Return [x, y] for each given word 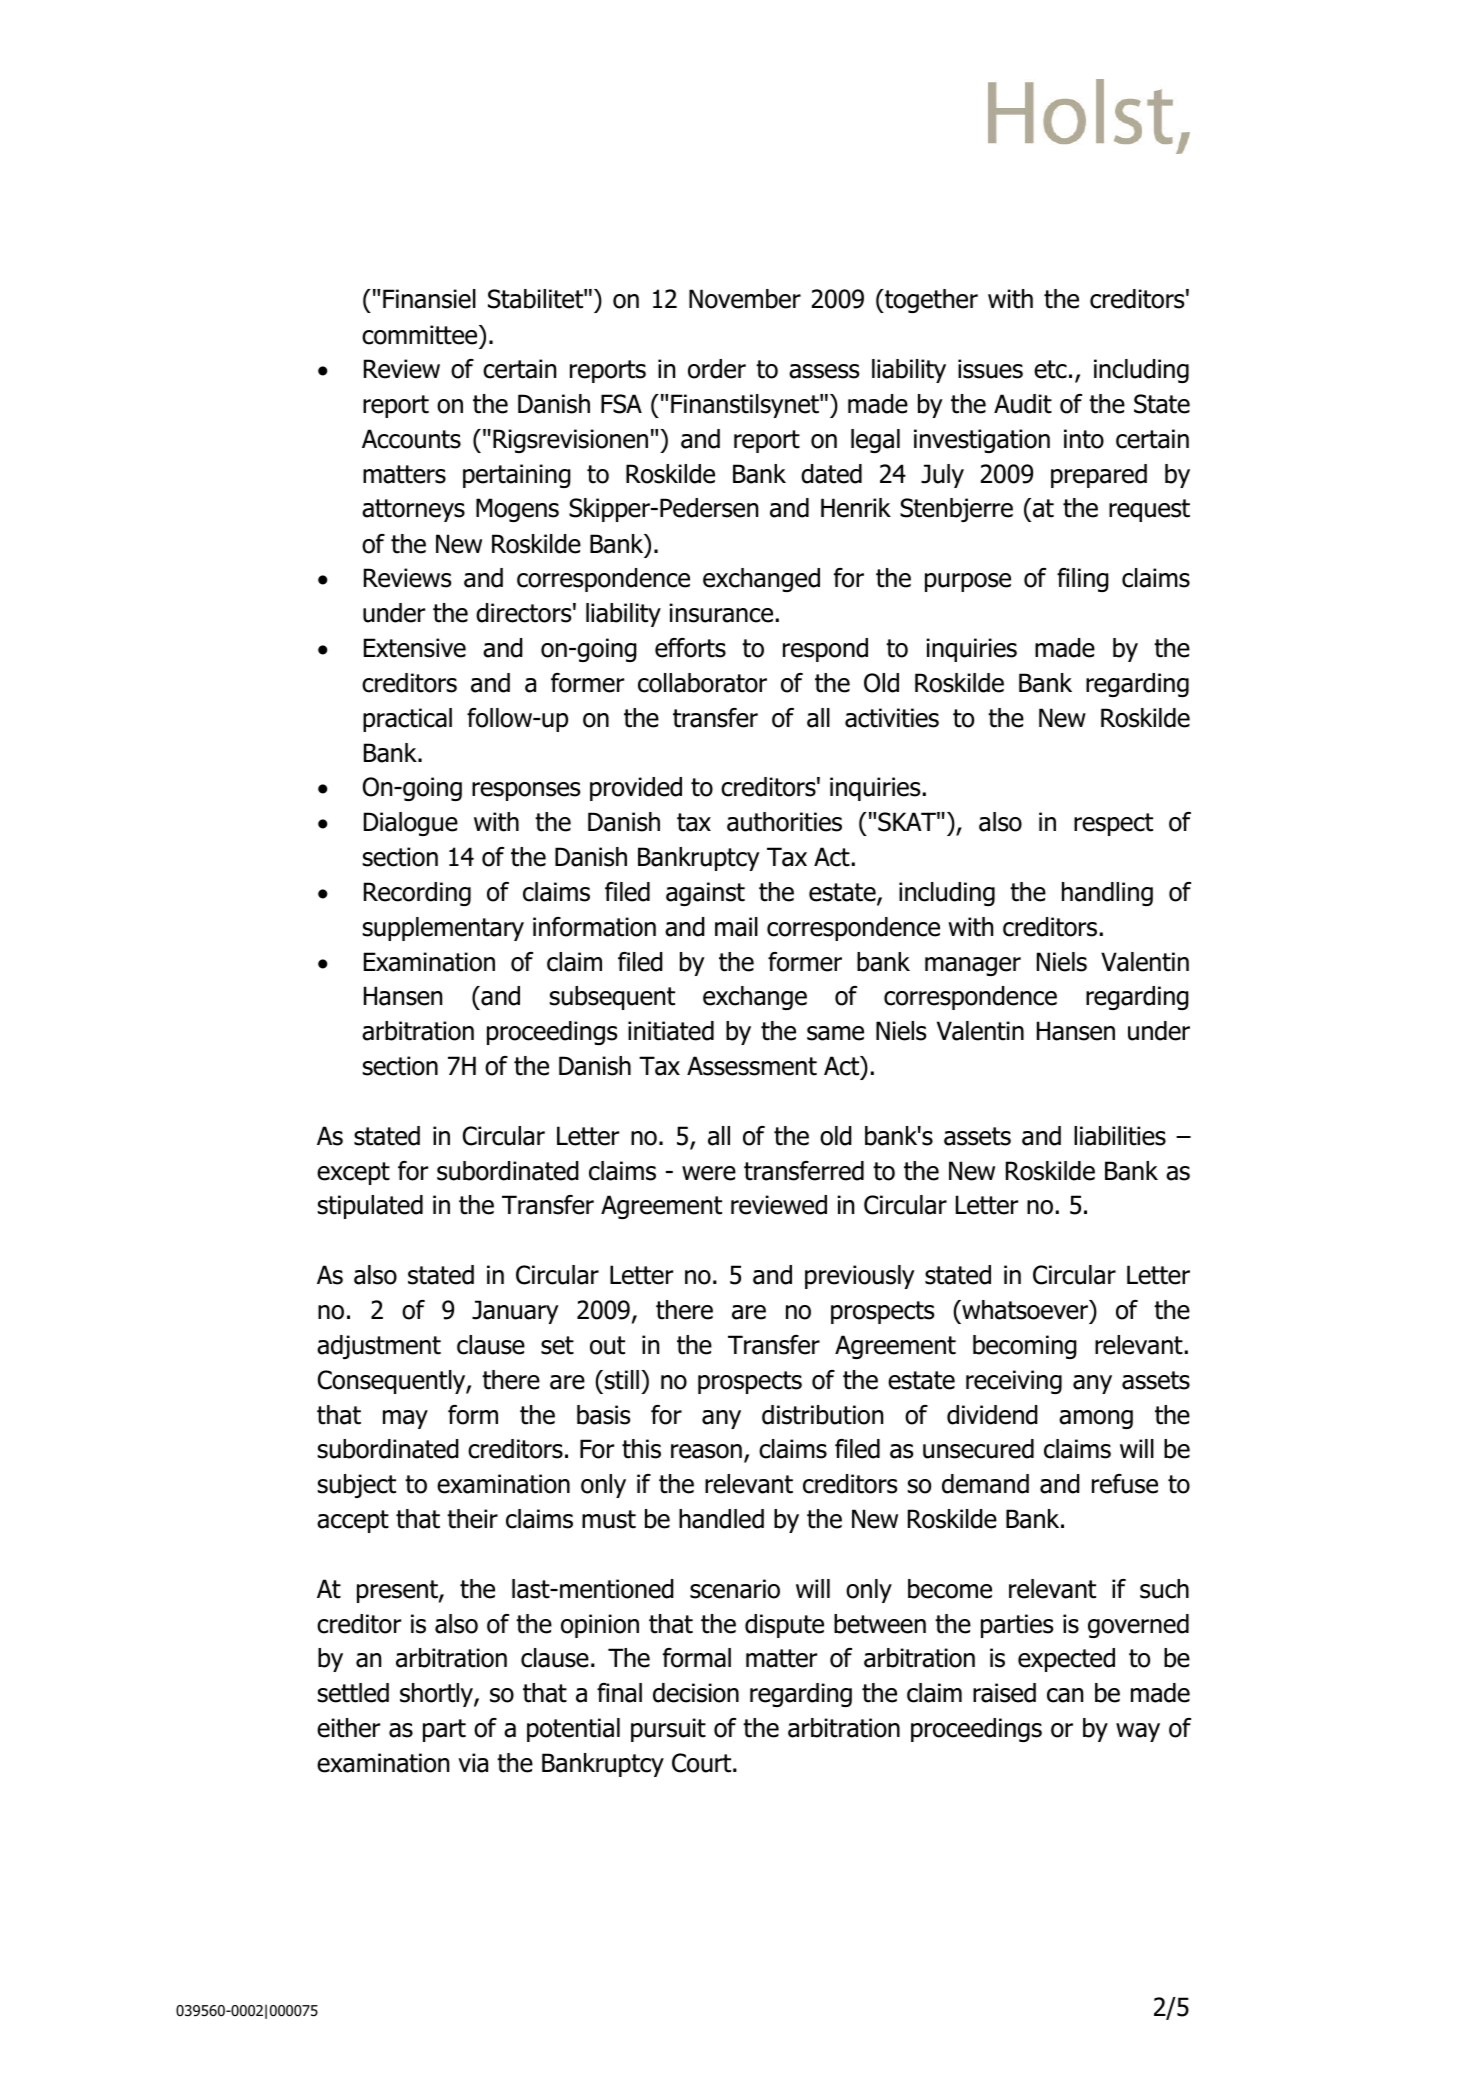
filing [1083, 580]
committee [421, 335]
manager [973, 966]
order [717, 369]
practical [407, 720]
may [405, 1419]
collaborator [702, 683]
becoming [1025, 1347]
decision [696, 1693]
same [835, 1033]
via [473, 1763]
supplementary [443, 929]
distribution [822, 1415]
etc [1050, 369]
